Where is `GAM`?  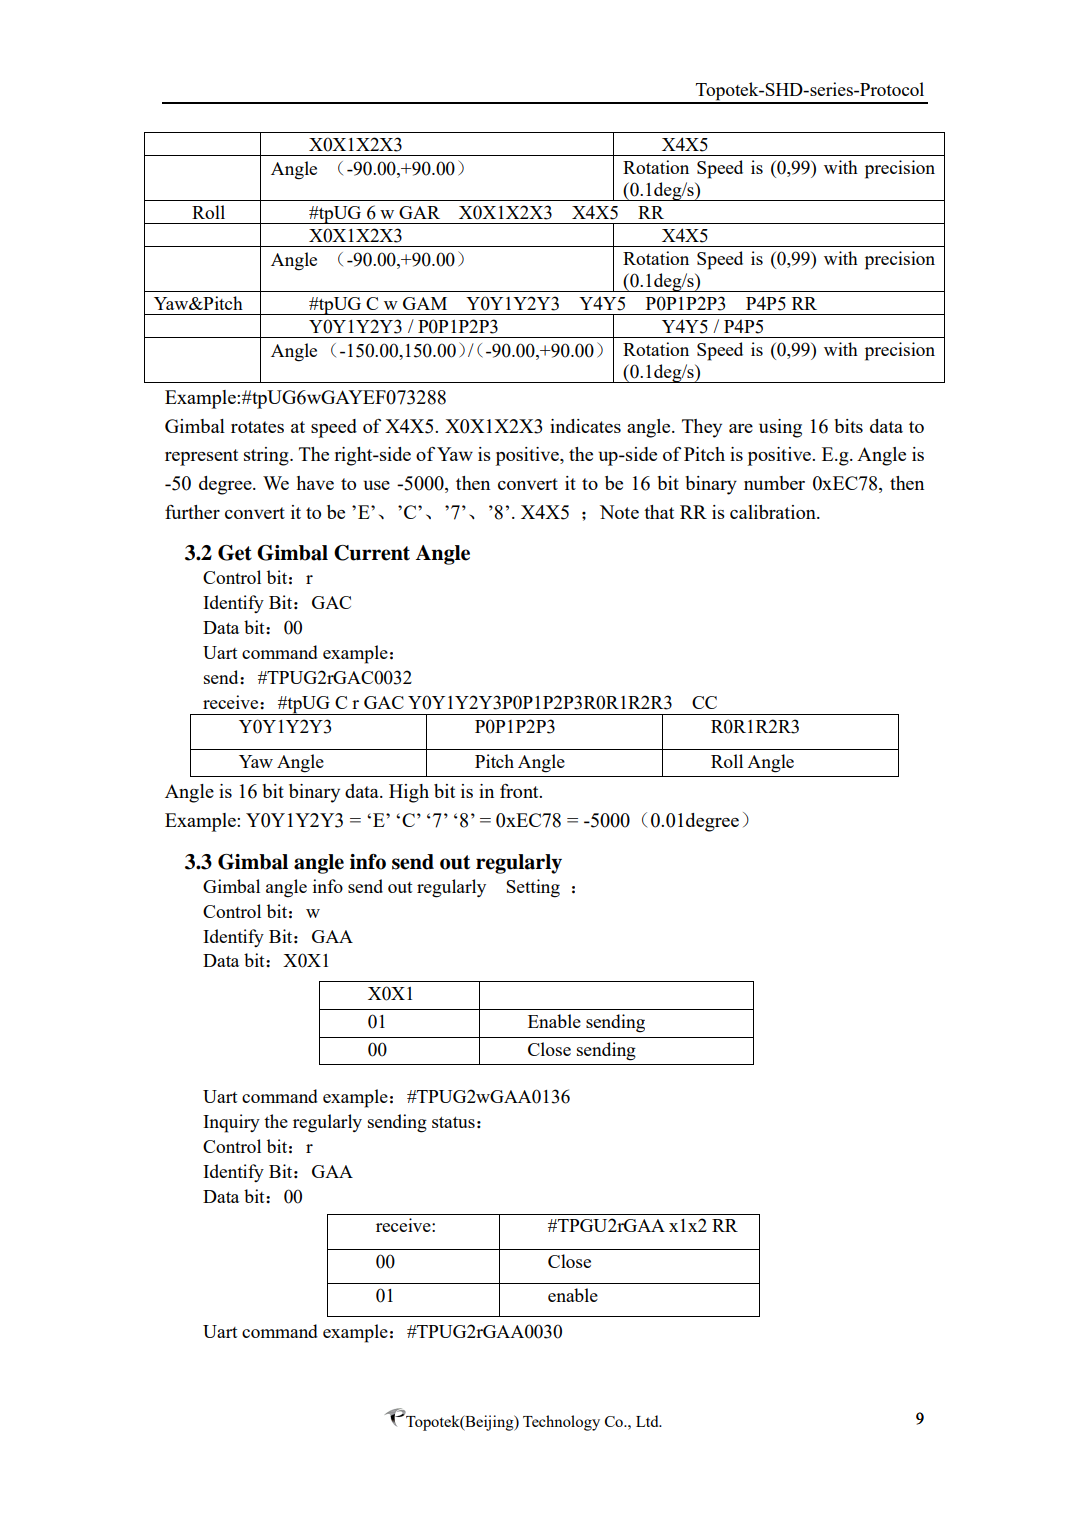
GAM is located at coordinates (425, 303).
